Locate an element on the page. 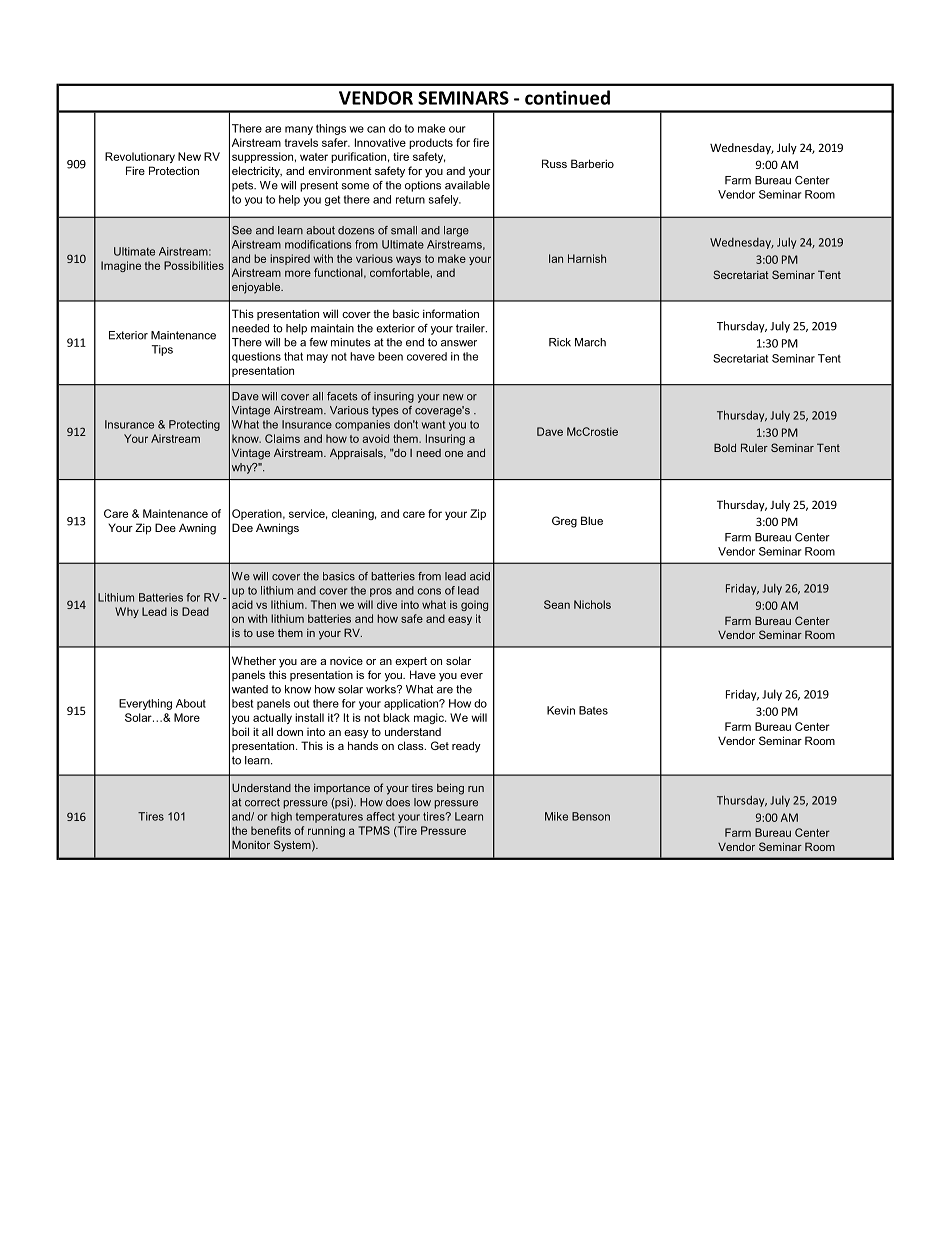 The image size is (952, 1233). Bates is located at coordinates (593, 710).
